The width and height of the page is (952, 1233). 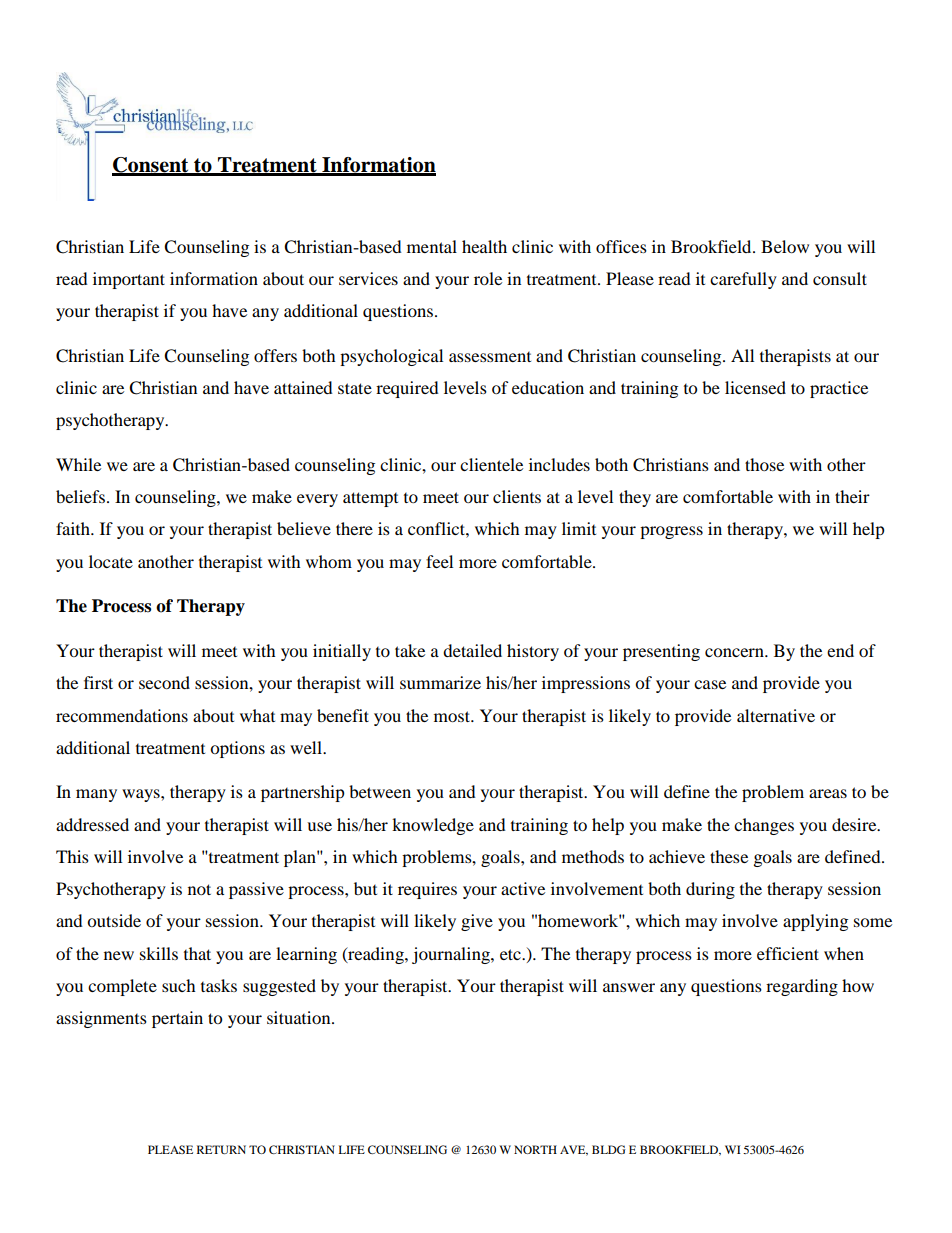 I want to click on role, so click(x=488, y=278).
